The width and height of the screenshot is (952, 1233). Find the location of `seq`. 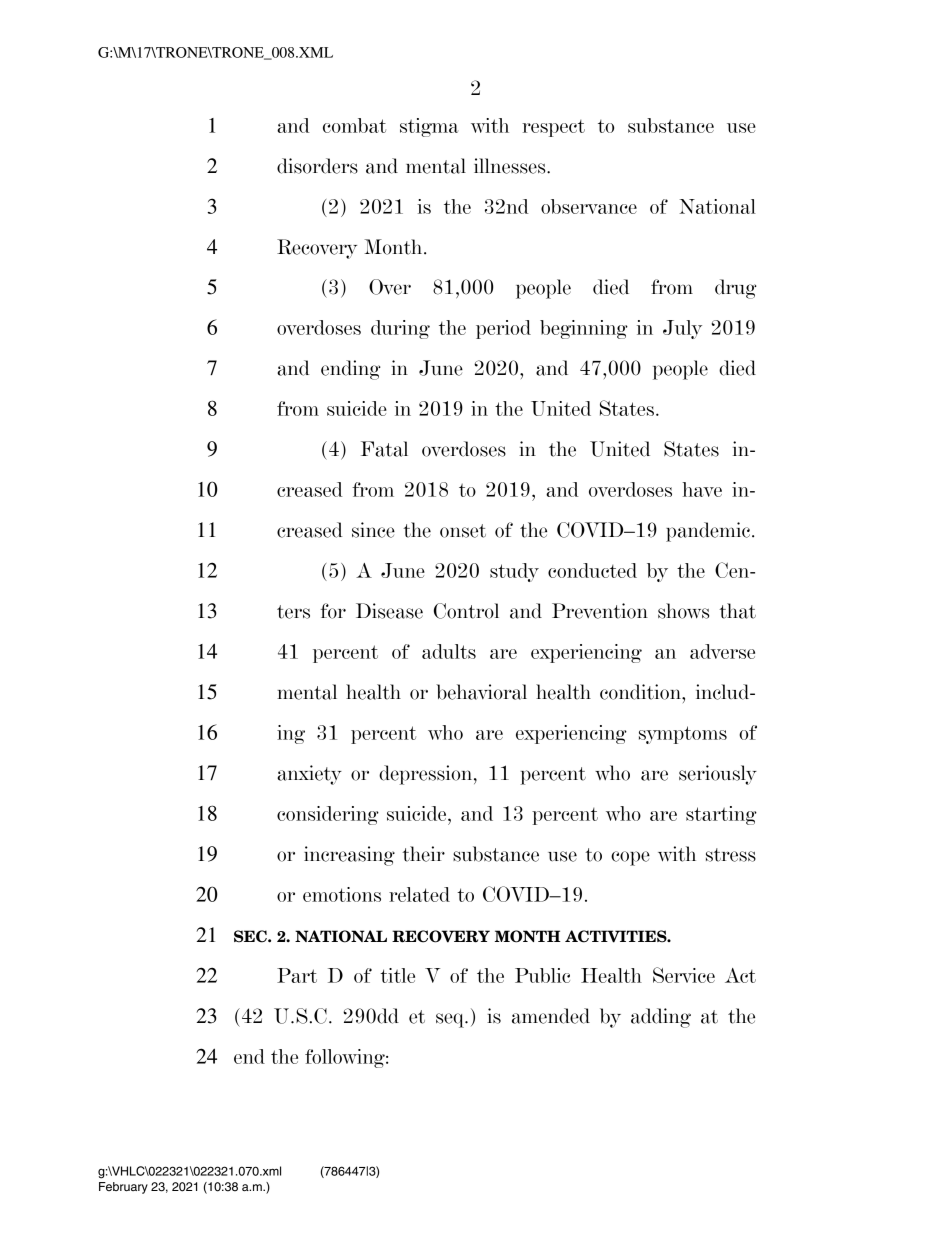

seq is located at coordinates (451, 1020).
